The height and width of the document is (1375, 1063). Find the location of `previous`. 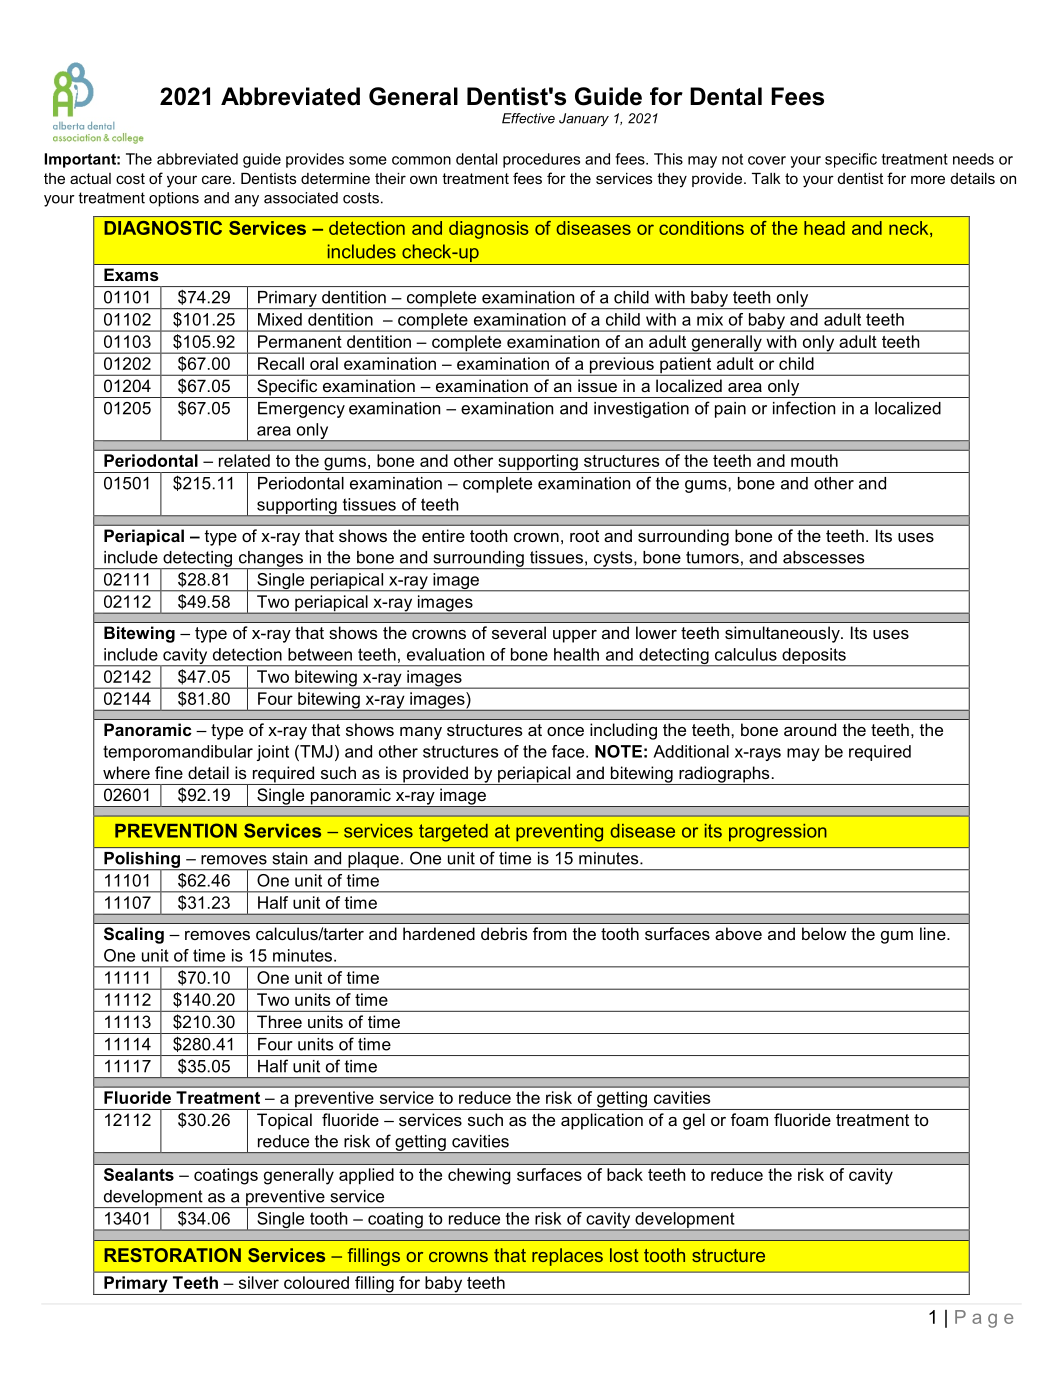

previous is located at coordinates (621, 366).
